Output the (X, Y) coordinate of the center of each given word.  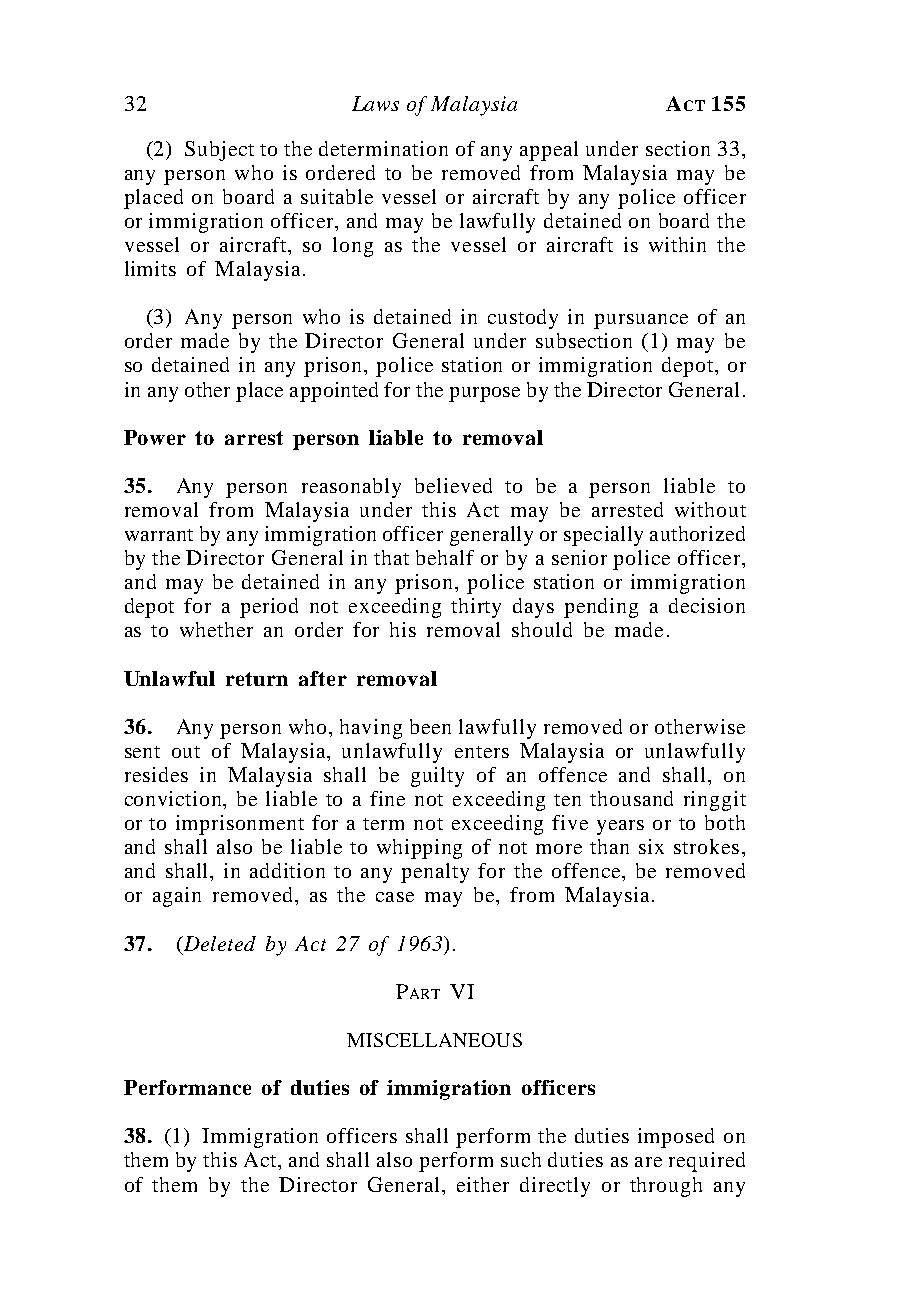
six (651, 846)
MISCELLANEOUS (434, 1040)
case (395, 897)
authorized (697, 533)
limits (150, 268)
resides (156, 774)
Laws (375, 103)
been (430, 726)
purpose (484, 394)
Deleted (218, 943)
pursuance (641, 321)
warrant (159, 535)
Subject (219, 151)
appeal (549, 151)
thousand (631, 798)
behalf (445, 557)
